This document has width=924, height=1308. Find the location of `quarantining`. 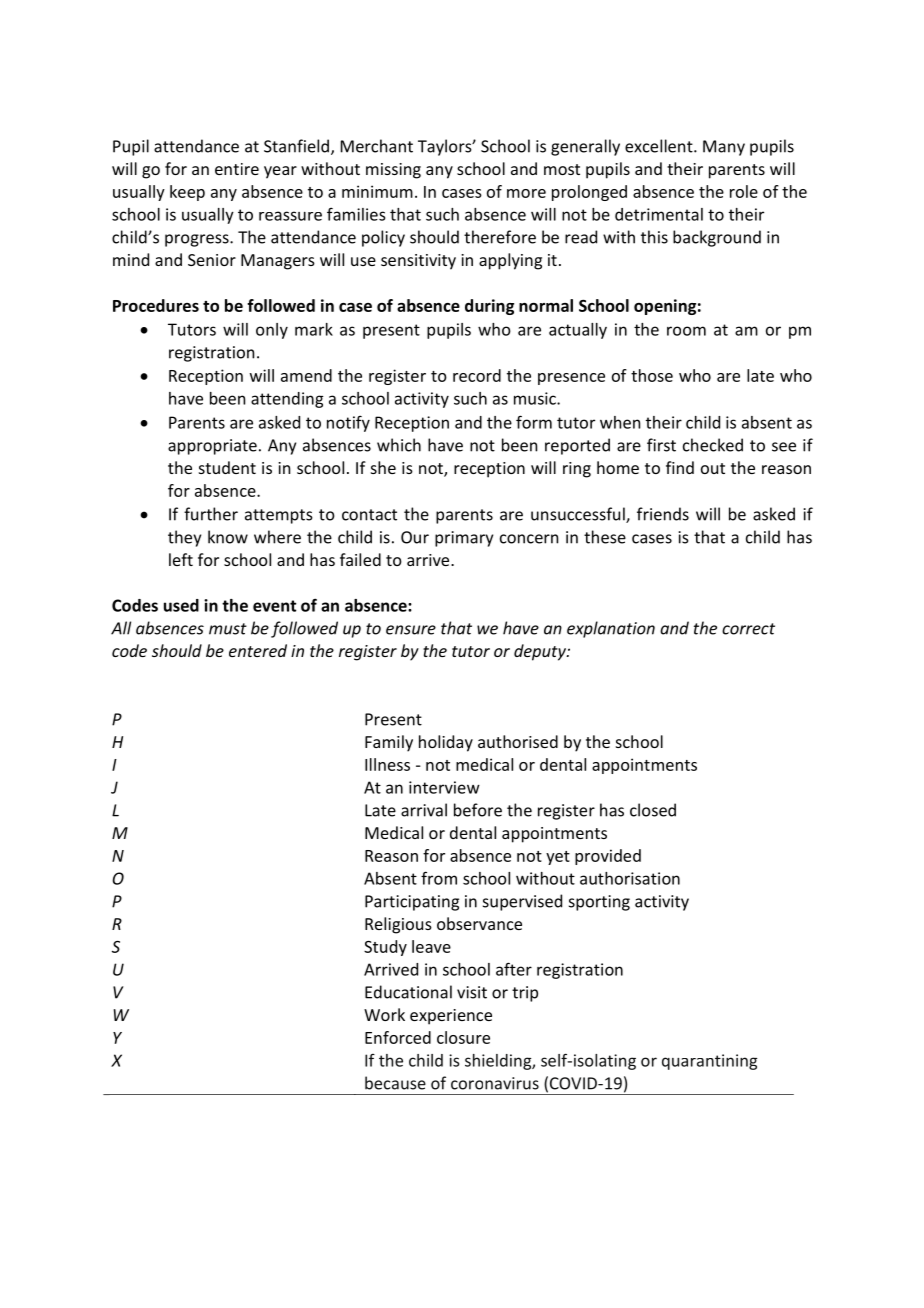

quarantining is located at coordinates (709, 1062).
